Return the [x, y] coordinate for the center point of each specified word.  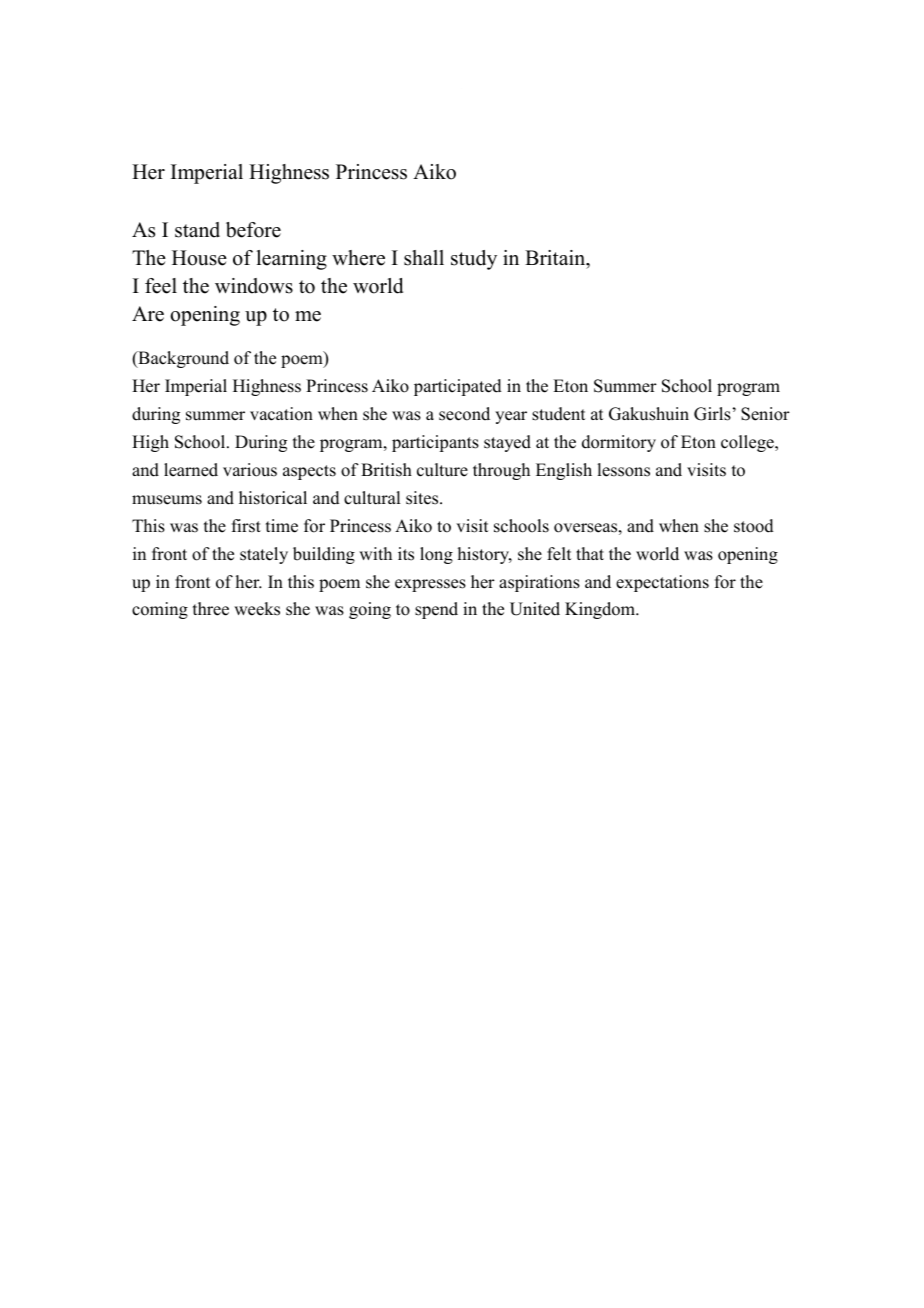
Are [148, 314]
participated [458, 387]
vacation [281, 414]
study [474, 260]
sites [423, 498]
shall [424, 258]
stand [197, 230]
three [211, 609]
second [464, 414]
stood [754, 526]
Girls [712, 414]
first [246, 526]
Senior [765, 414]
